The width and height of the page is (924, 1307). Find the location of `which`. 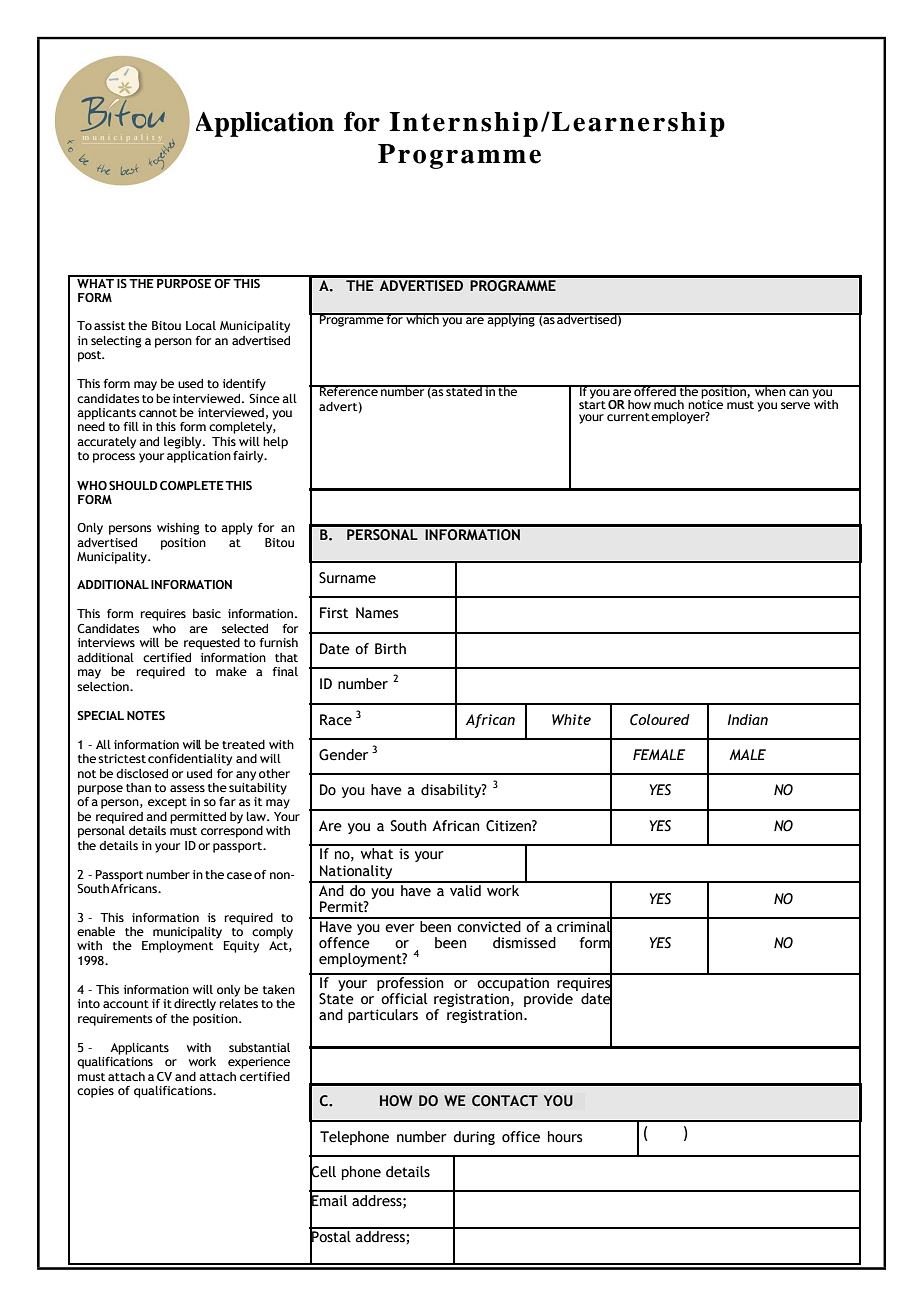

which is located at coordinates (422, 318).
